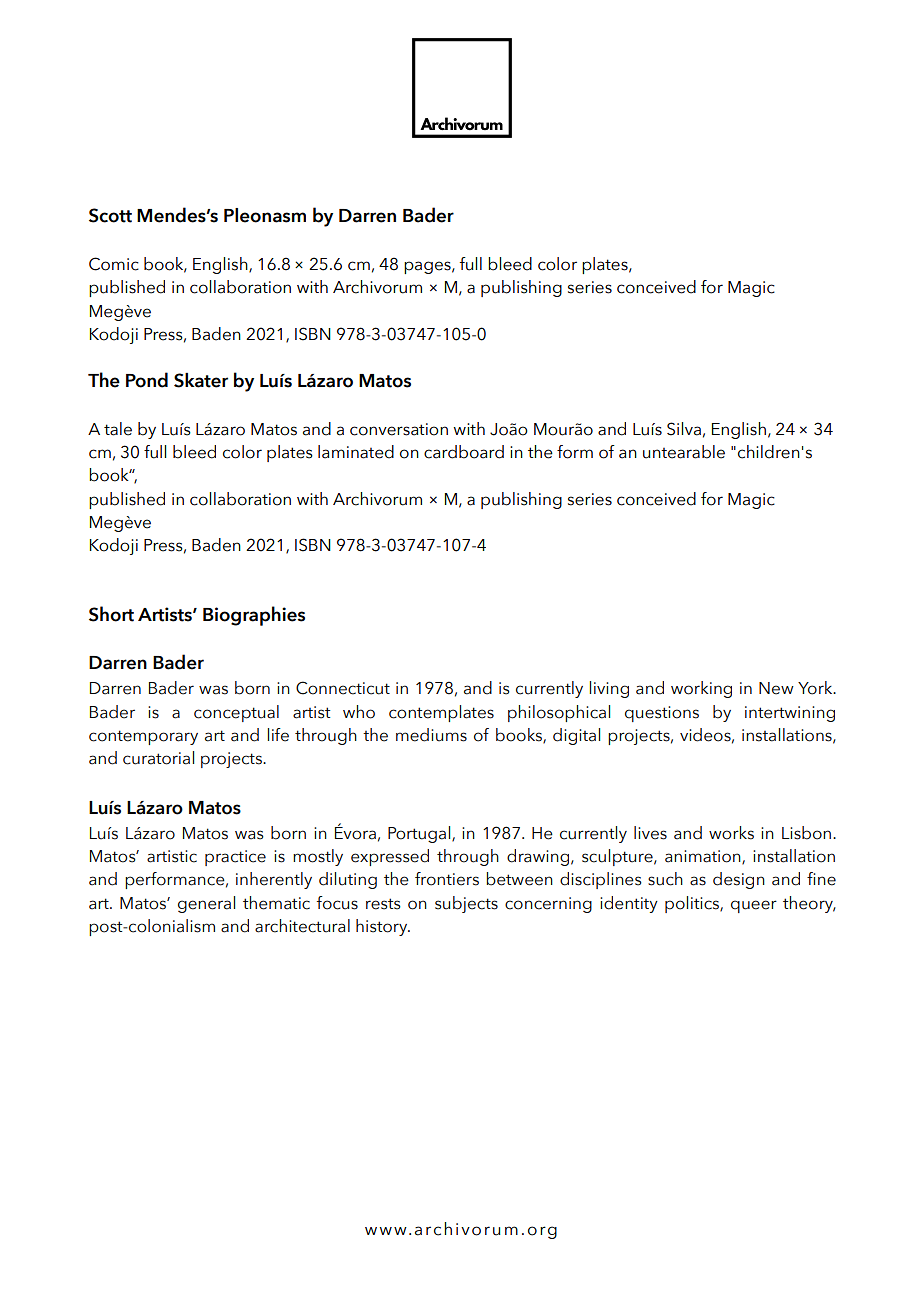 The width and height of the document is (924, 1308). What do you see at coordinates (343, 688) in the document?
I see `Connecticut` at bounding box center [343, 688].
